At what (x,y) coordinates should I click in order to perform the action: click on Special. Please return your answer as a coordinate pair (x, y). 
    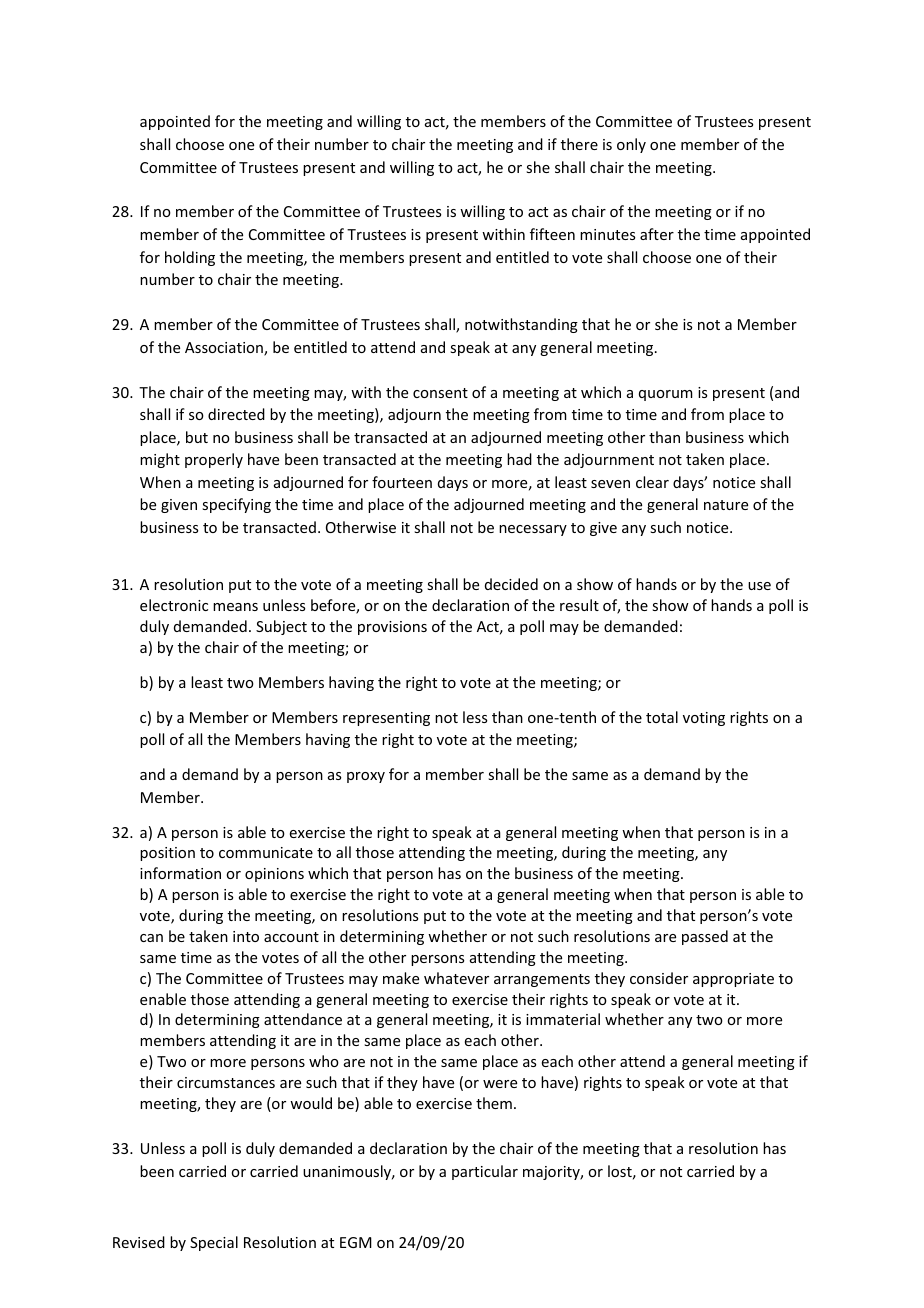
    Looking at the image, I should click on (214, 1243).
